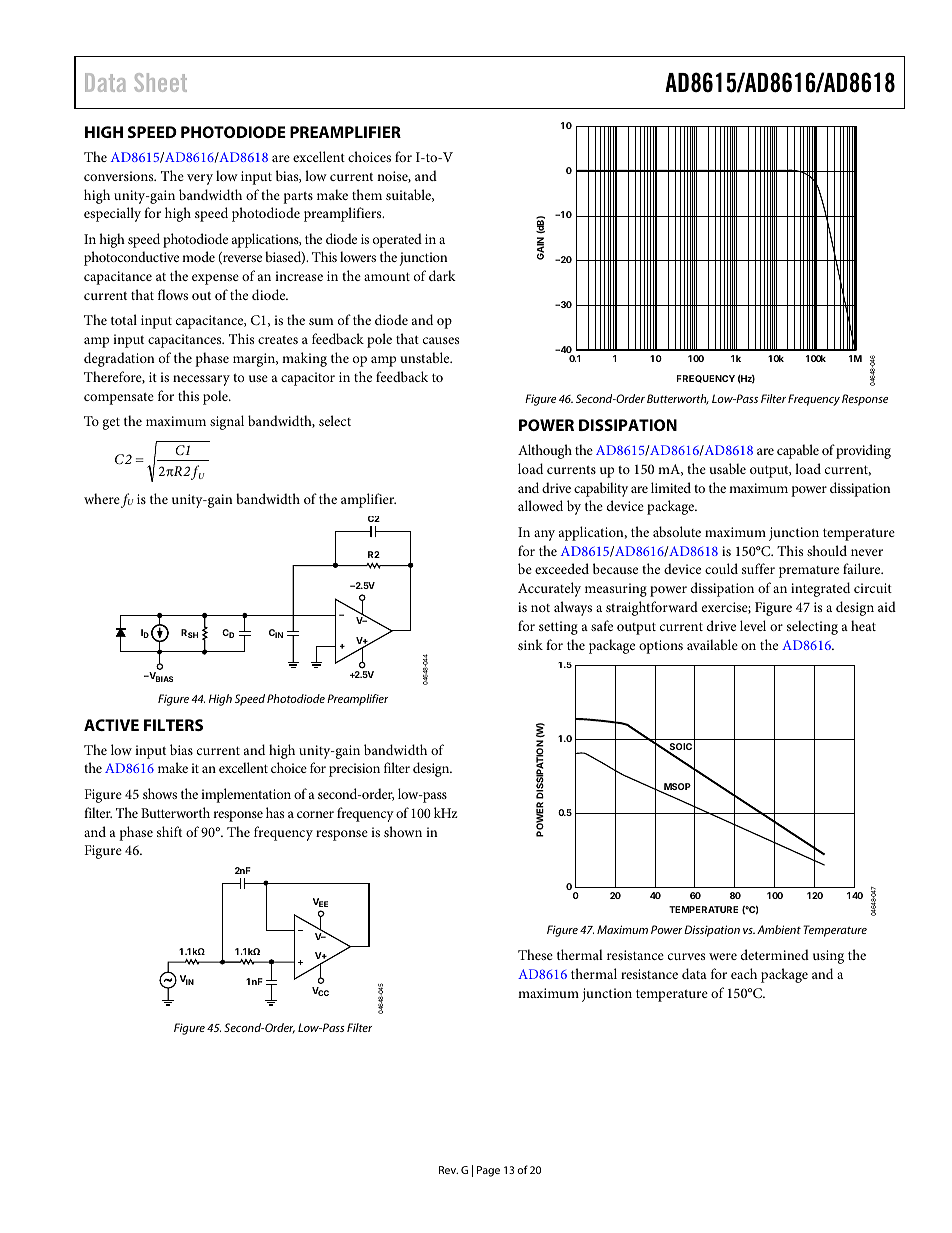  I want to click on sink, so click(530, 644).
